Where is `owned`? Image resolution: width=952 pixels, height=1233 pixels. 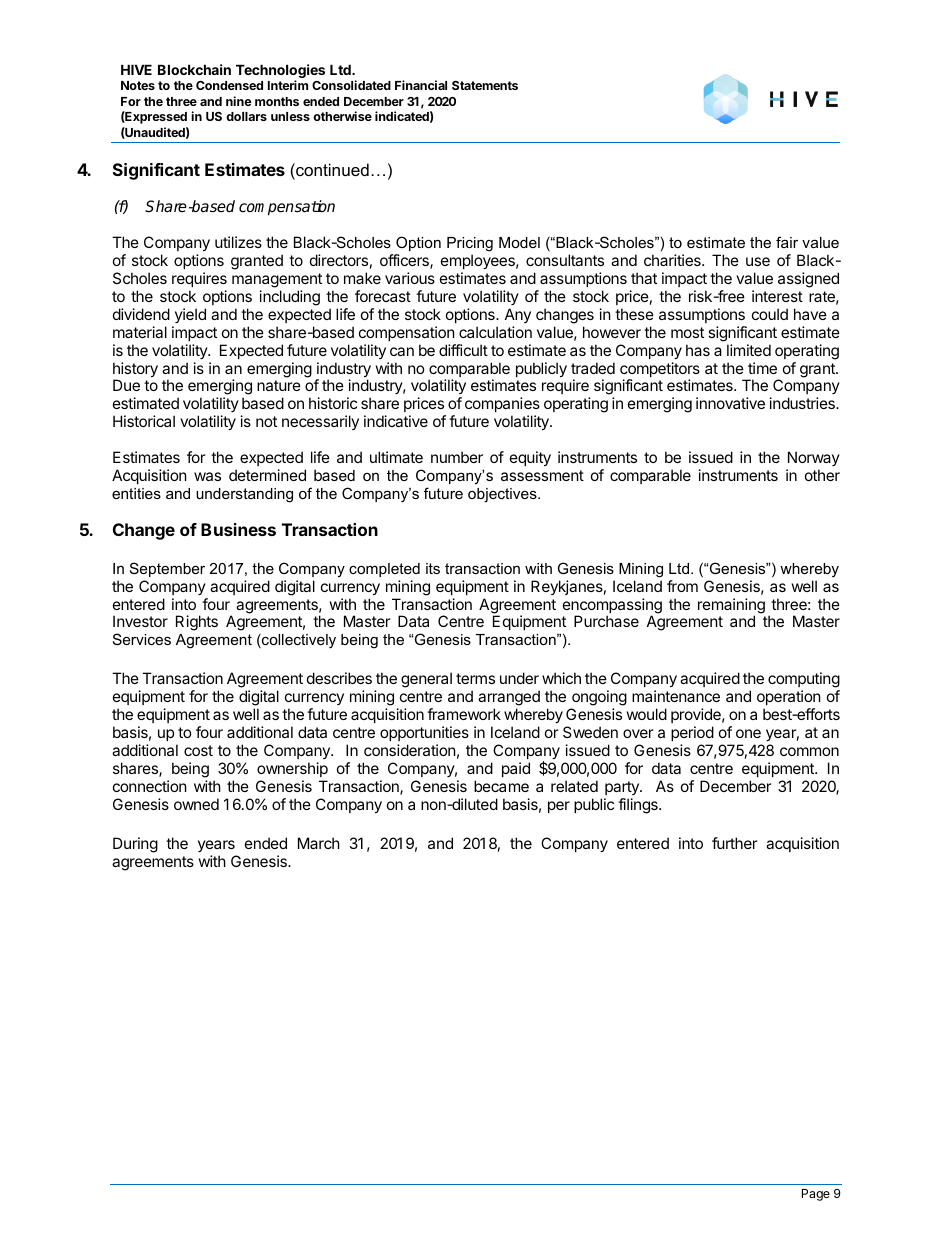
owned is located at coordinates (196, 804).
